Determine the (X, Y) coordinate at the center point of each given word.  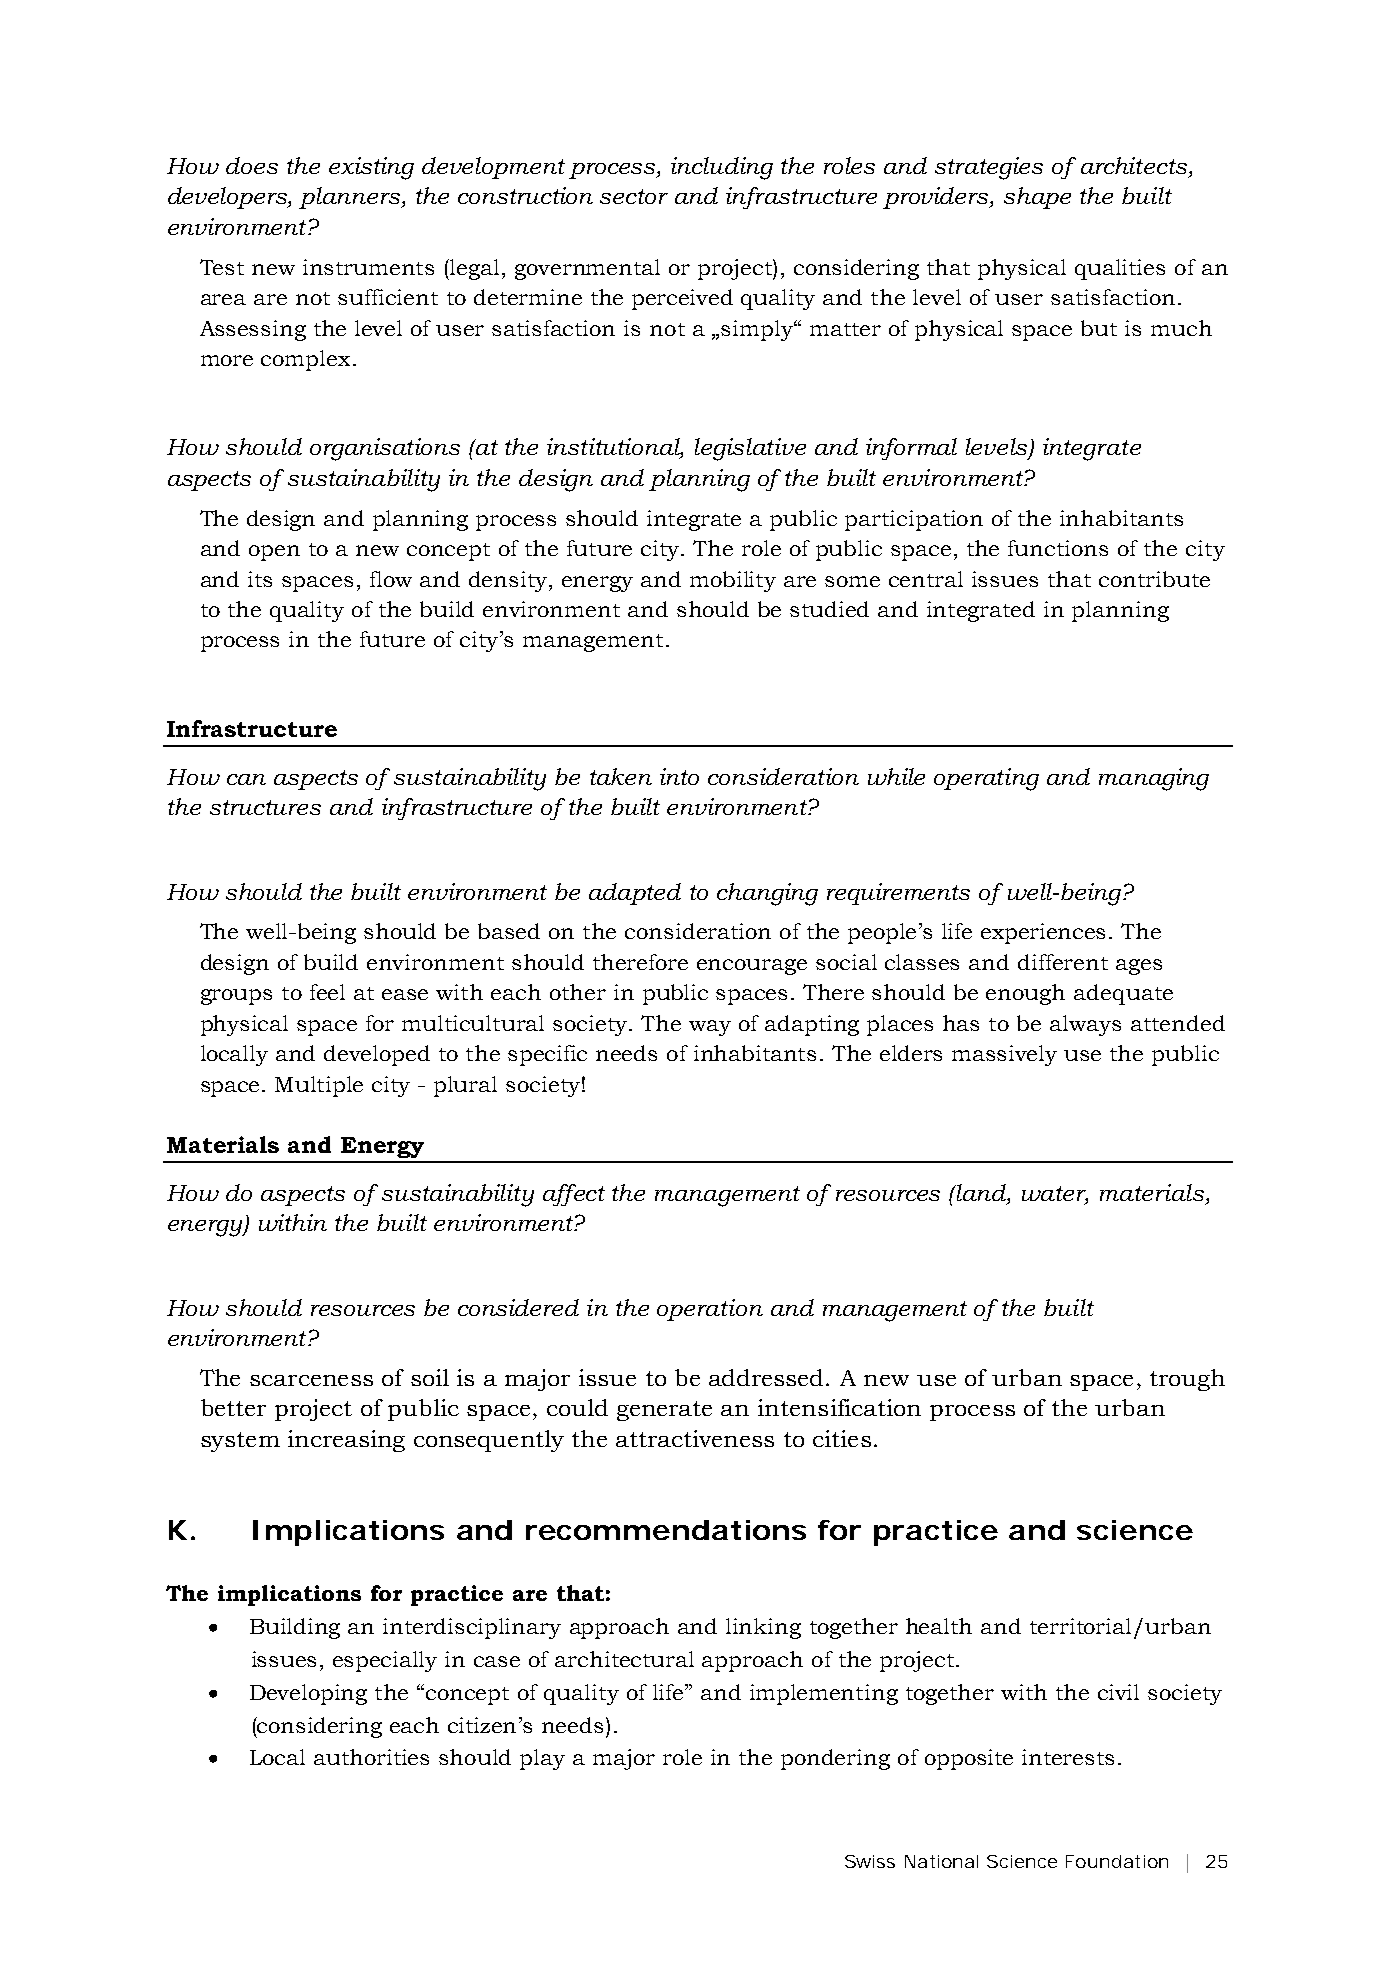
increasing (346, 1441)
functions (1058, 548)
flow (391, 579)
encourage (752, 967)
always (1085, 1025)
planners (351, 198)
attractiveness (695, 1438)
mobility (733, 581)
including (722, 168)
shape (1037, 198)
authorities (371, 1757)
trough (1187, 1380)
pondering (835, 1759)
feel (327, 992)
